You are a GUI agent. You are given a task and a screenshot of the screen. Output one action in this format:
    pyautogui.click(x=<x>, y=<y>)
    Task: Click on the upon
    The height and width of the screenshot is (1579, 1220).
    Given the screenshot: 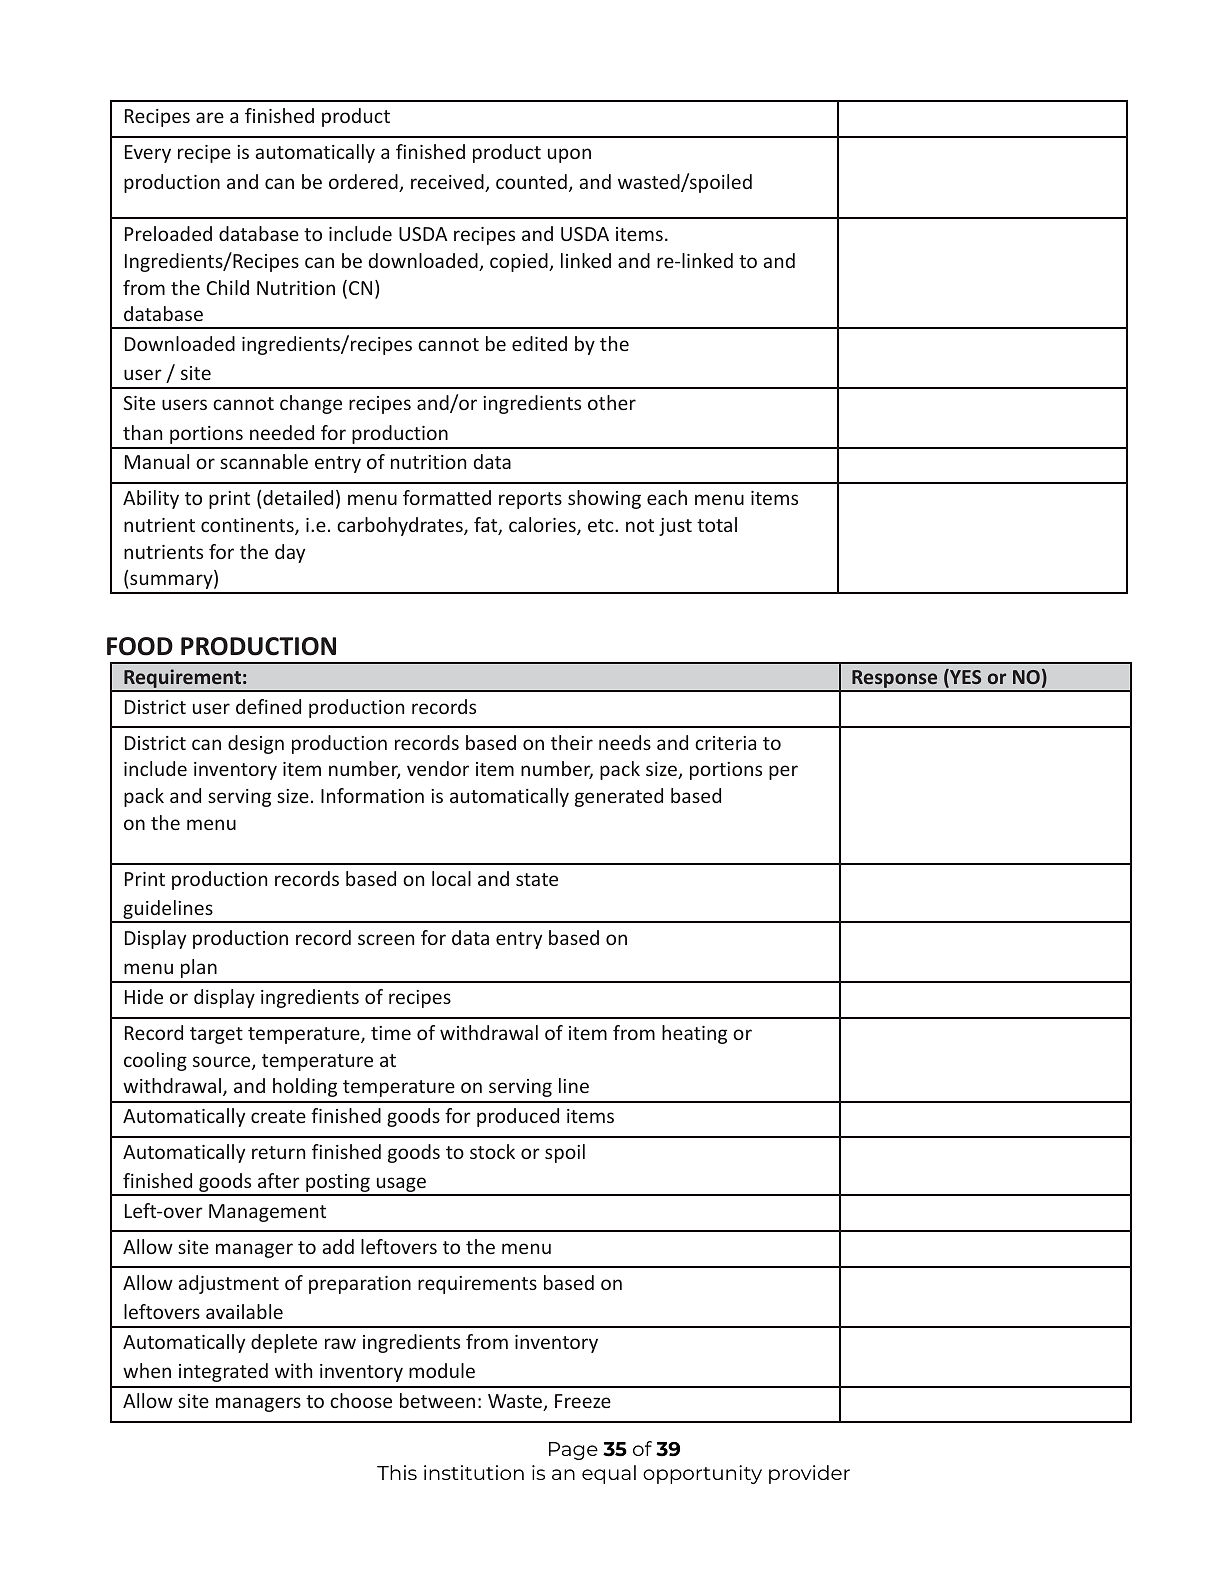 What is the action you would take?
    pyautogui.click(x=569, y=155)
